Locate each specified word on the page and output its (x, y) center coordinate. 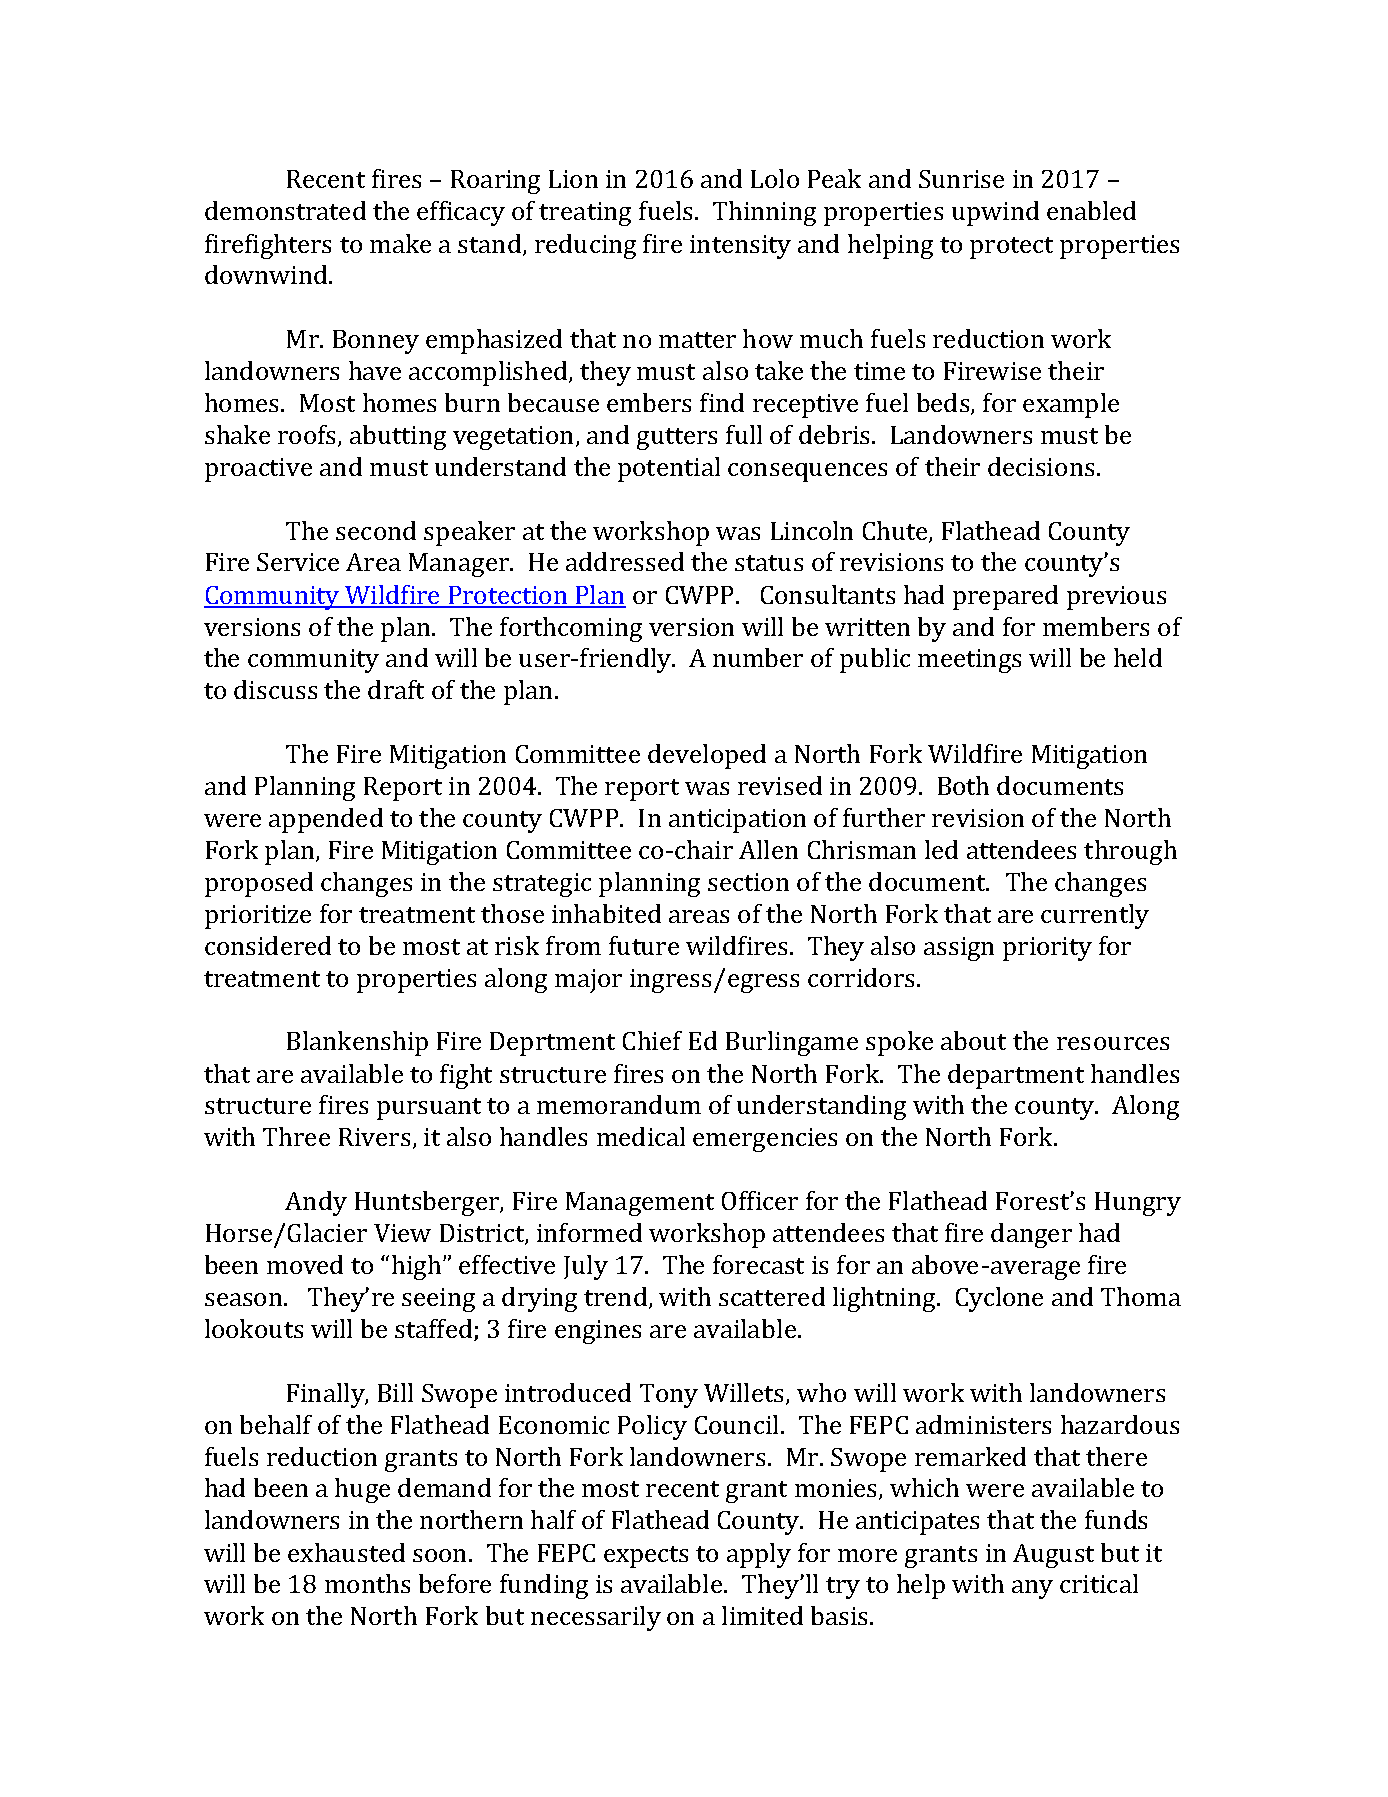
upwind (995, 213)
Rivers (374, 1137)
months (367, 1583)
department (1016, 1076)
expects (646, 1557)
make (400, 243)
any (1032, 1589)
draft (396, 689)
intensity (740, 247)
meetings (969, 661)
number (758, 657)
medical (641, 1136)
